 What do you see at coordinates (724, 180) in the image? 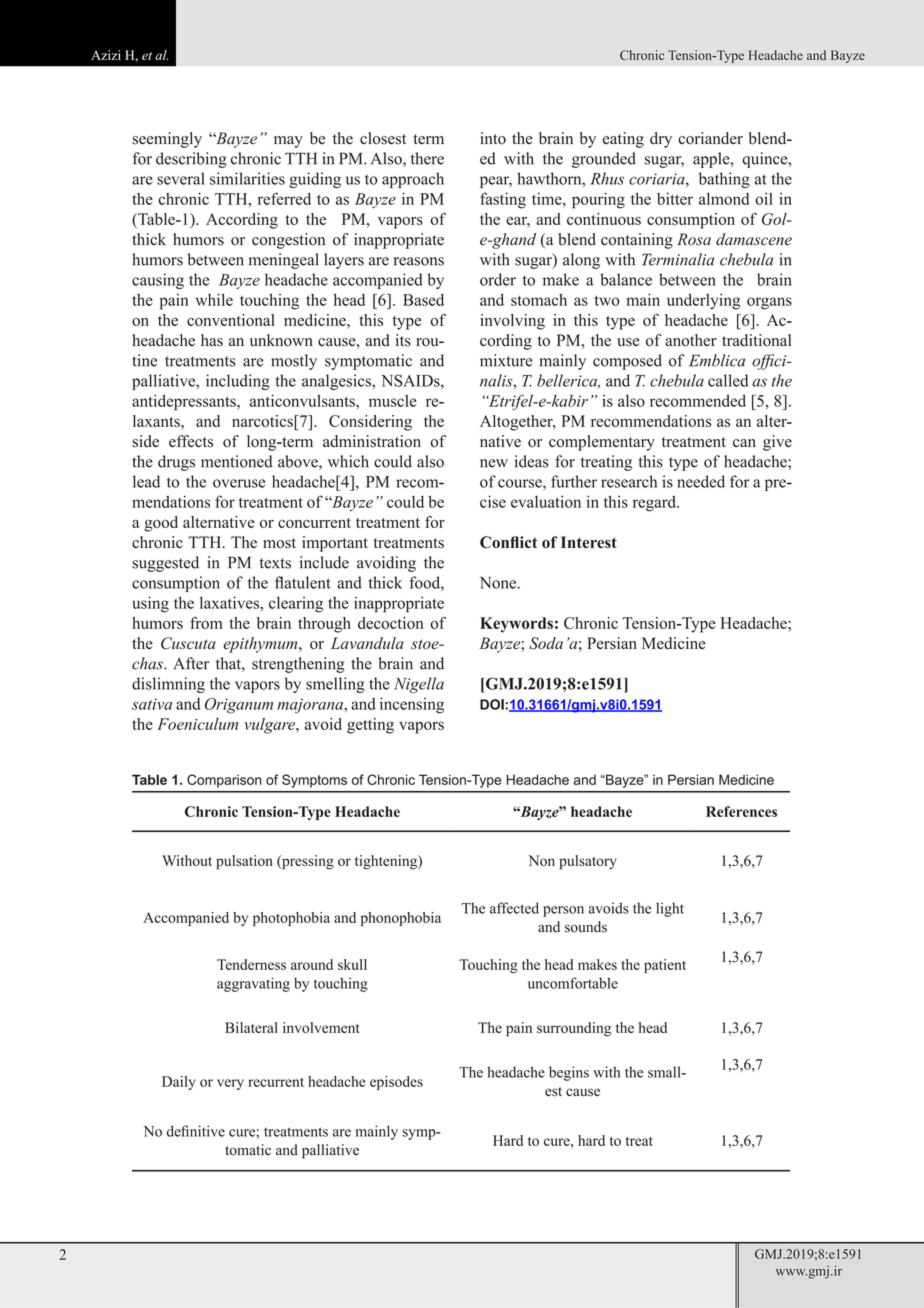
I see `bathing` at bounding box center [724, 180].
